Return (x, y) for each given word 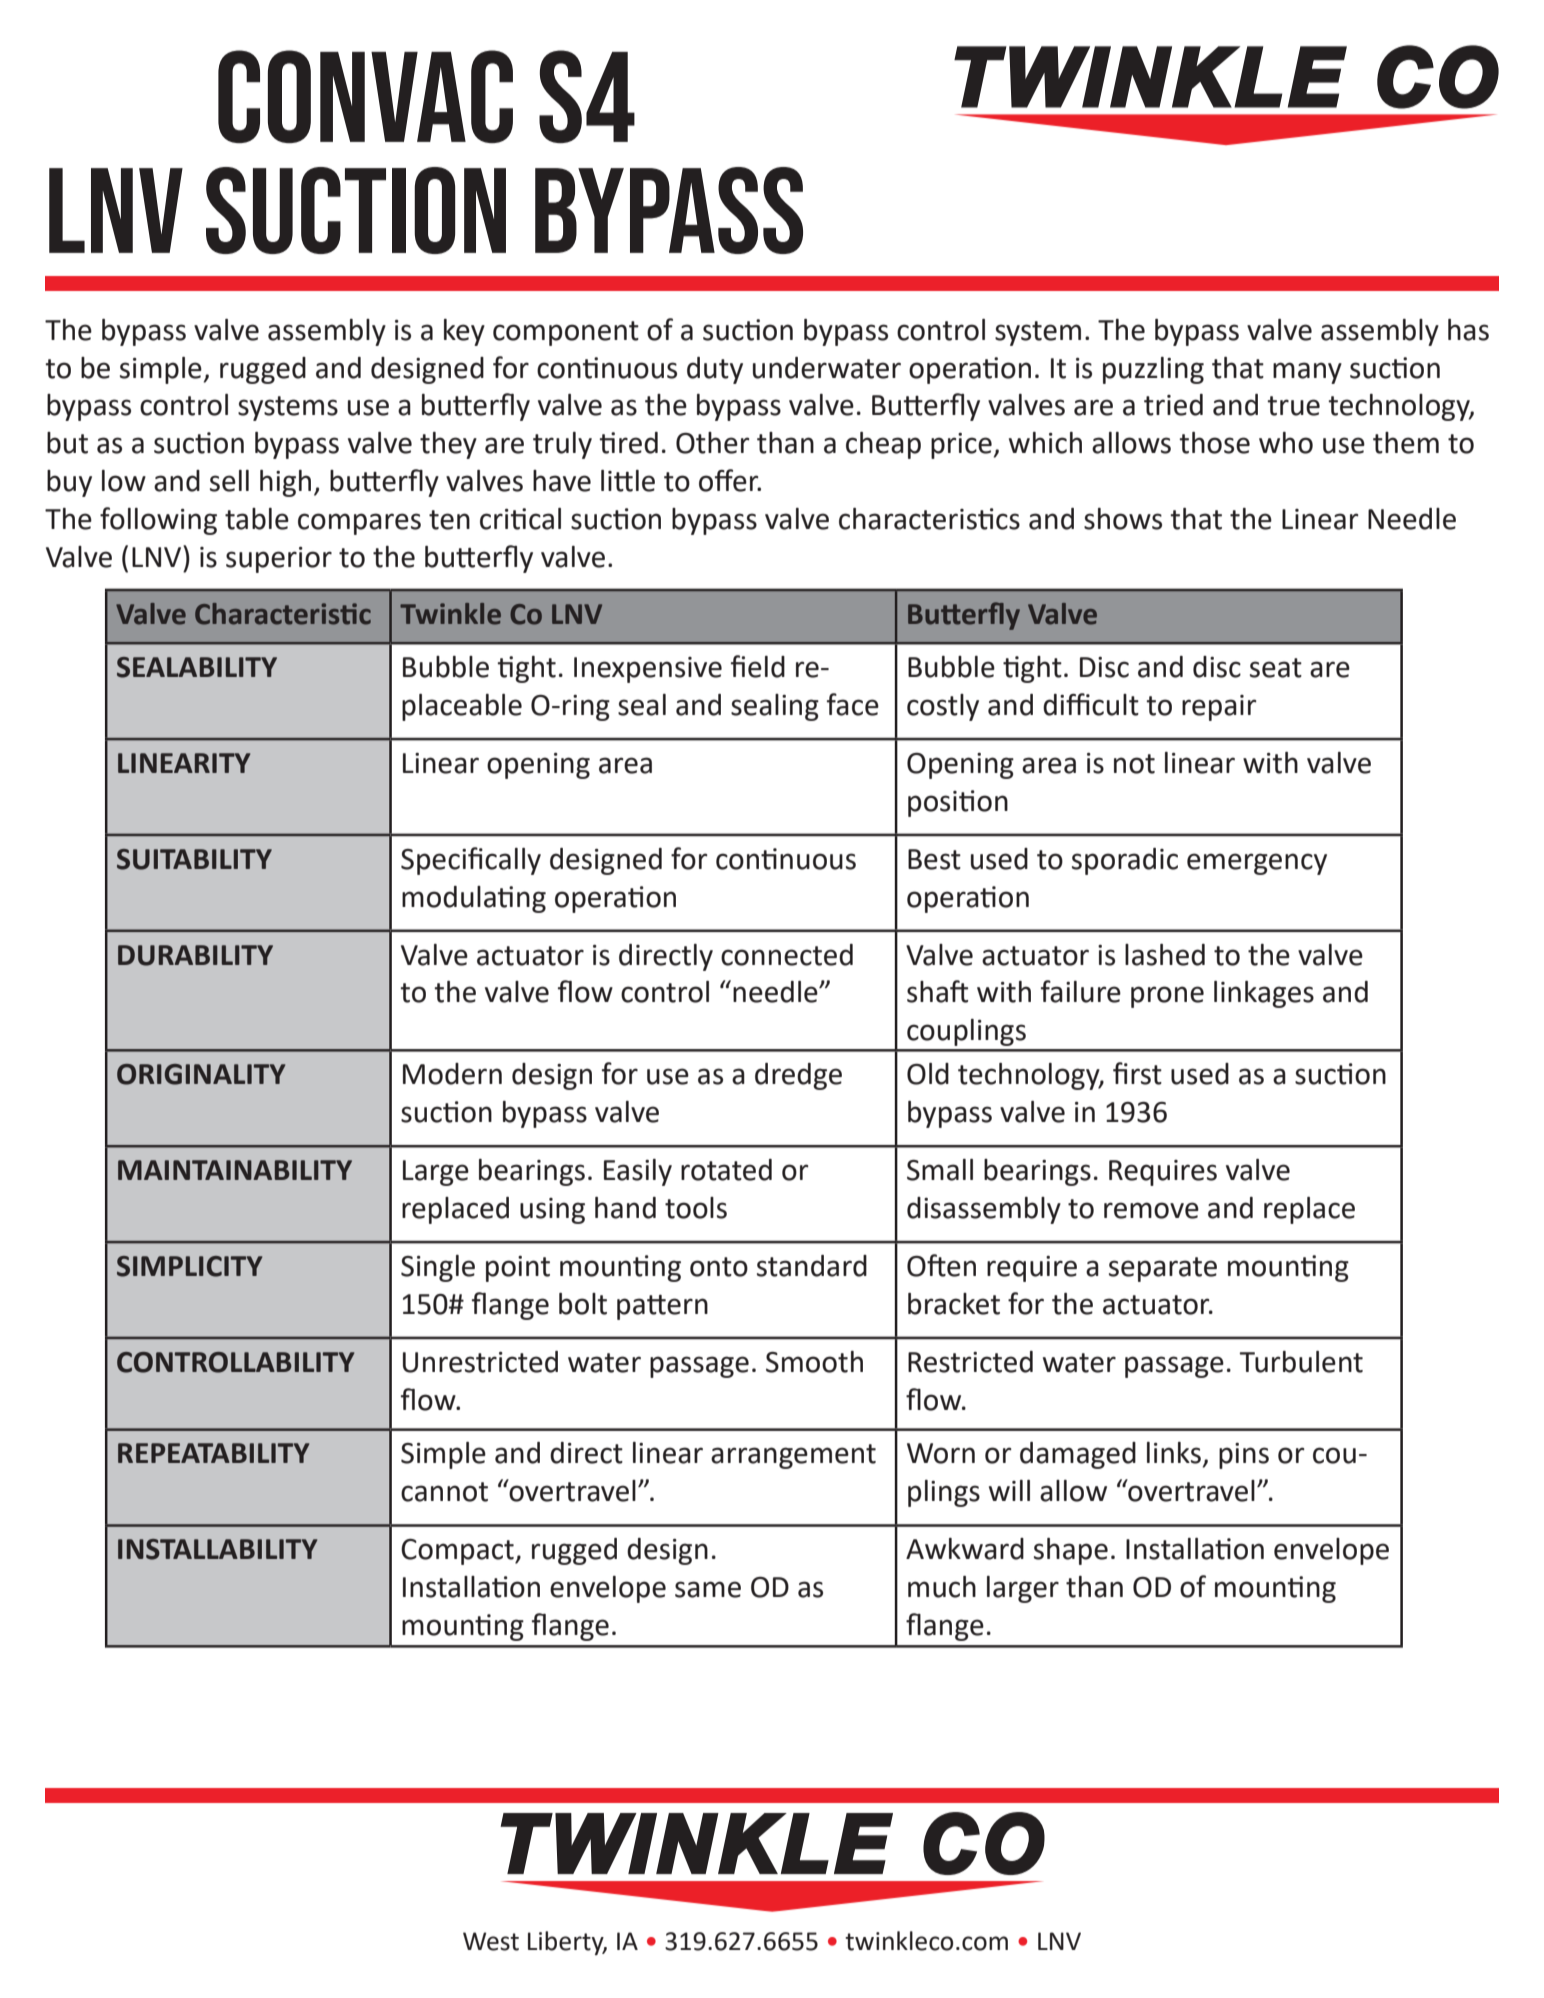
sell (229, 481)
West (491, 1941)
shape (1071, 1551)
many (1307, 373)
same (708, 1589)
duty (715, 370)
